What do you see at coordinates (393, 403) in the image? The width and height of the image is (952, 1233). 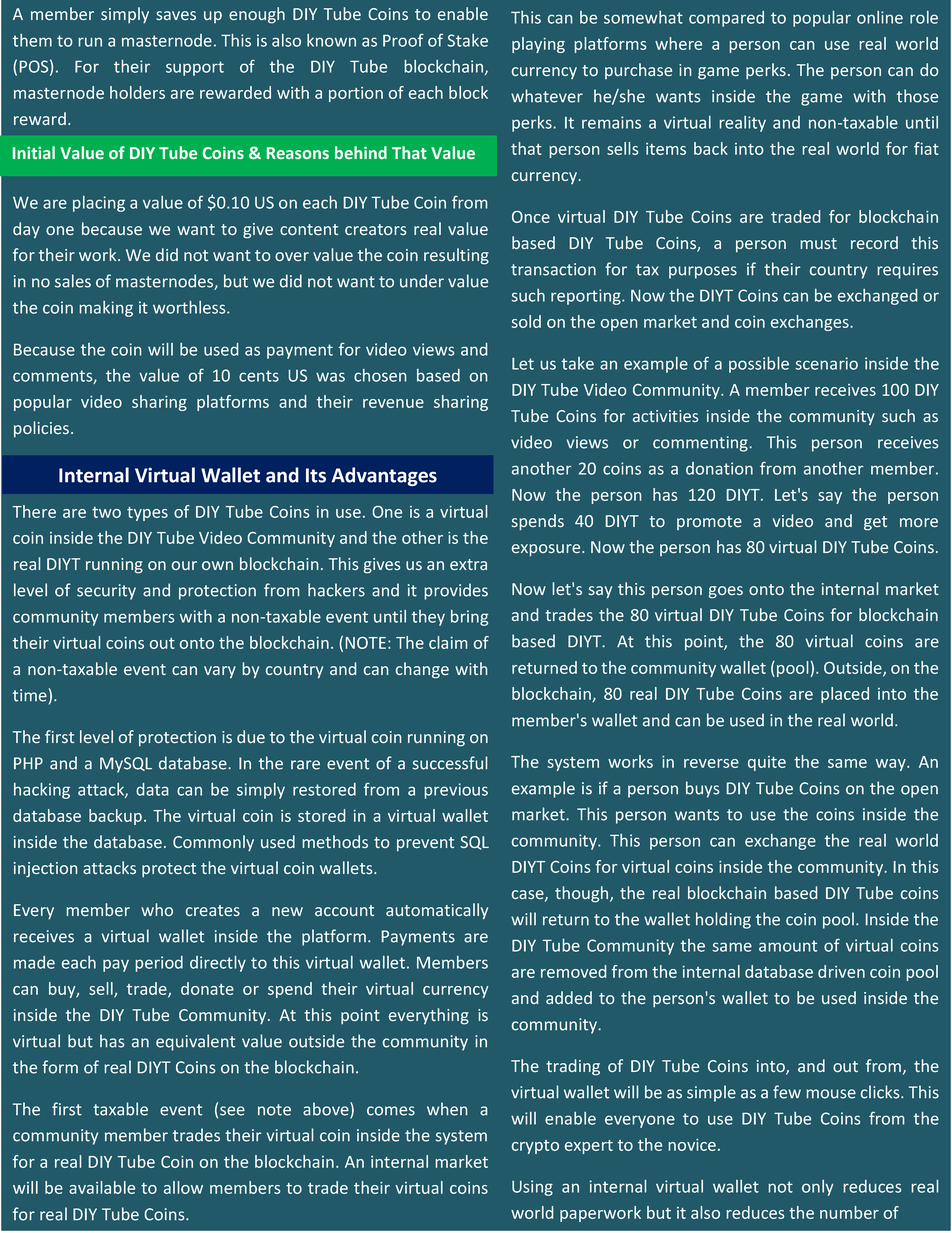 I see `revenue` at bounding box center [393, 403].
